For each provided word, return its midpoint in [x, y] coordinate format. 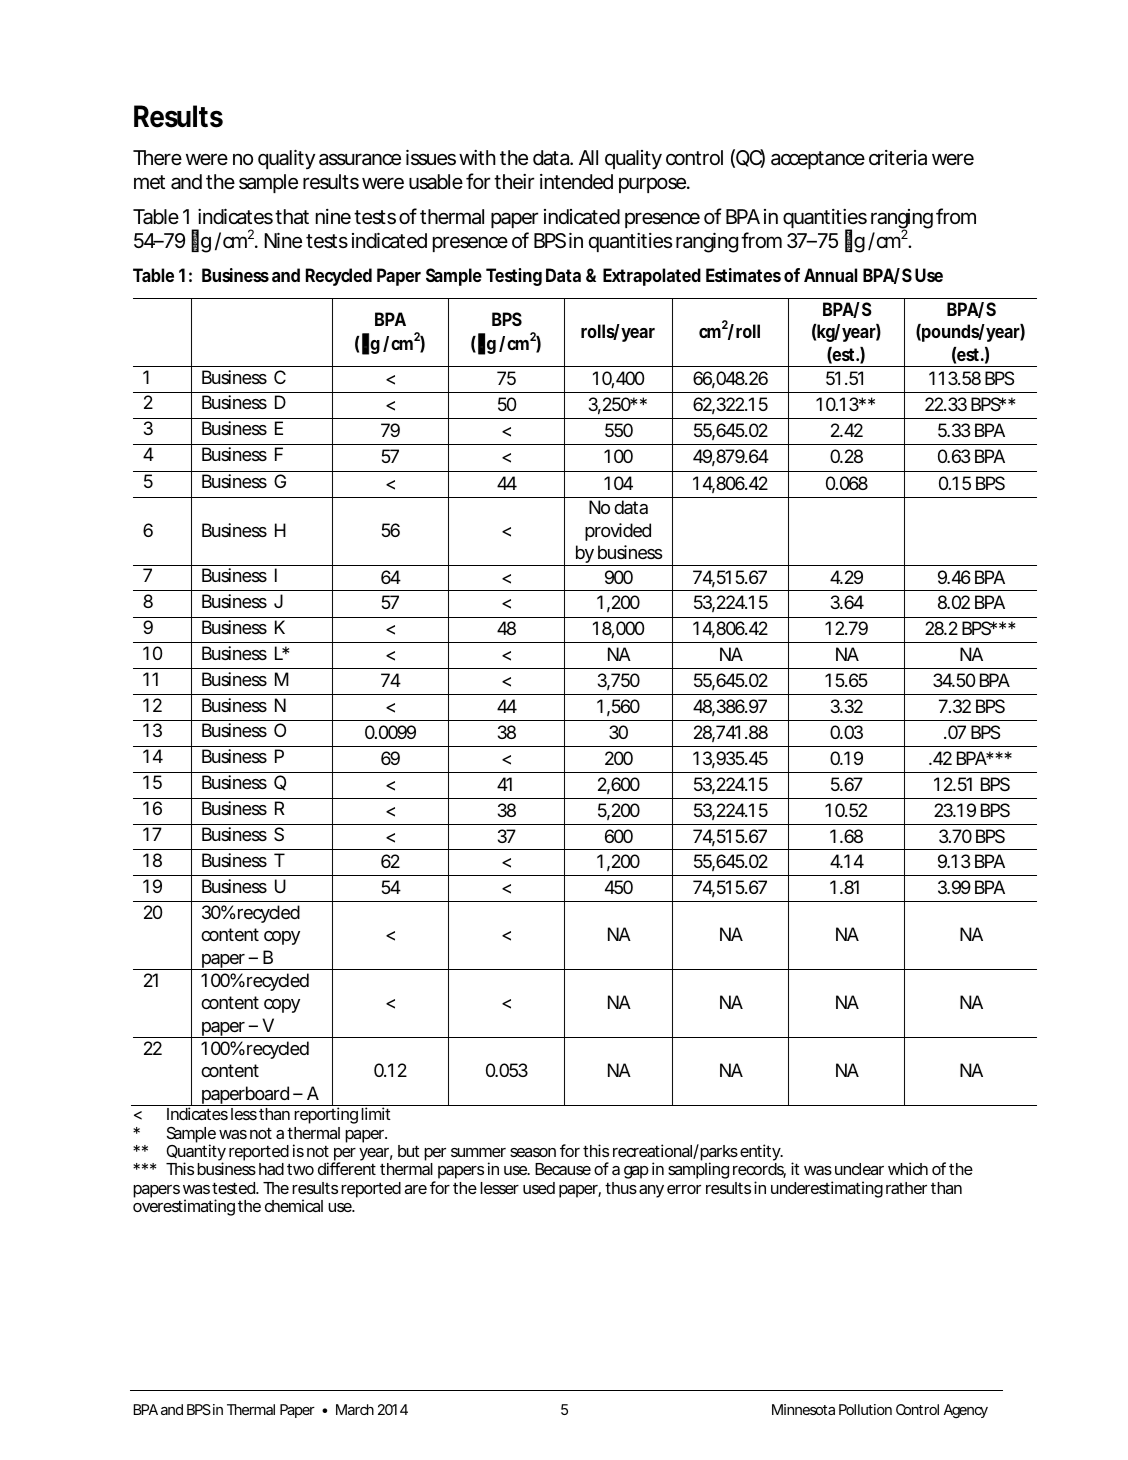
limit [376, 1113]
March [355, 1409]
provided [618, 532]
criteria [898, 158]
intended [576, 182]
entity [761, 1154]
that [292, 217]
